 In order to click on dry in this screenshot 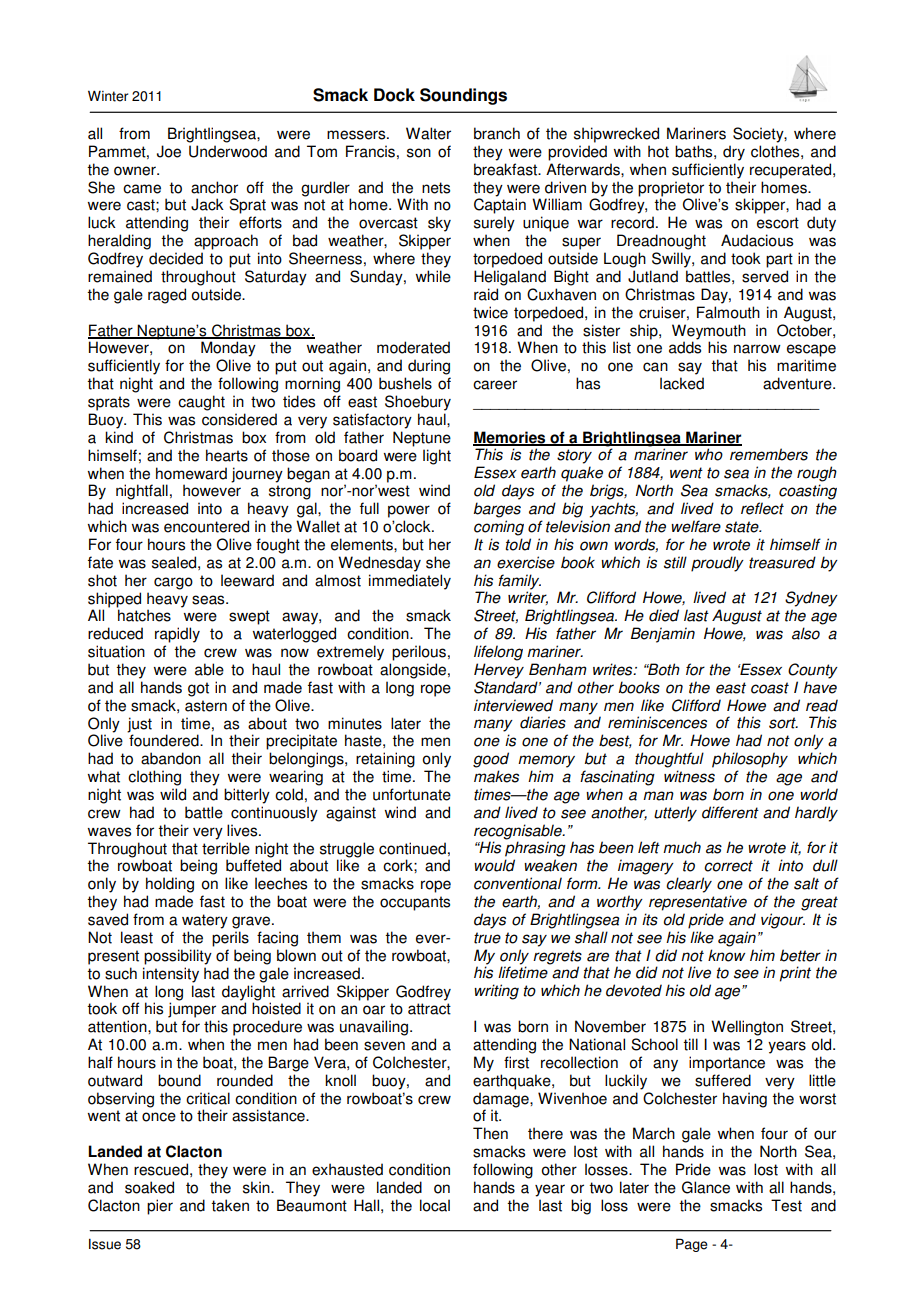, I will do `click(734, 153)`.
